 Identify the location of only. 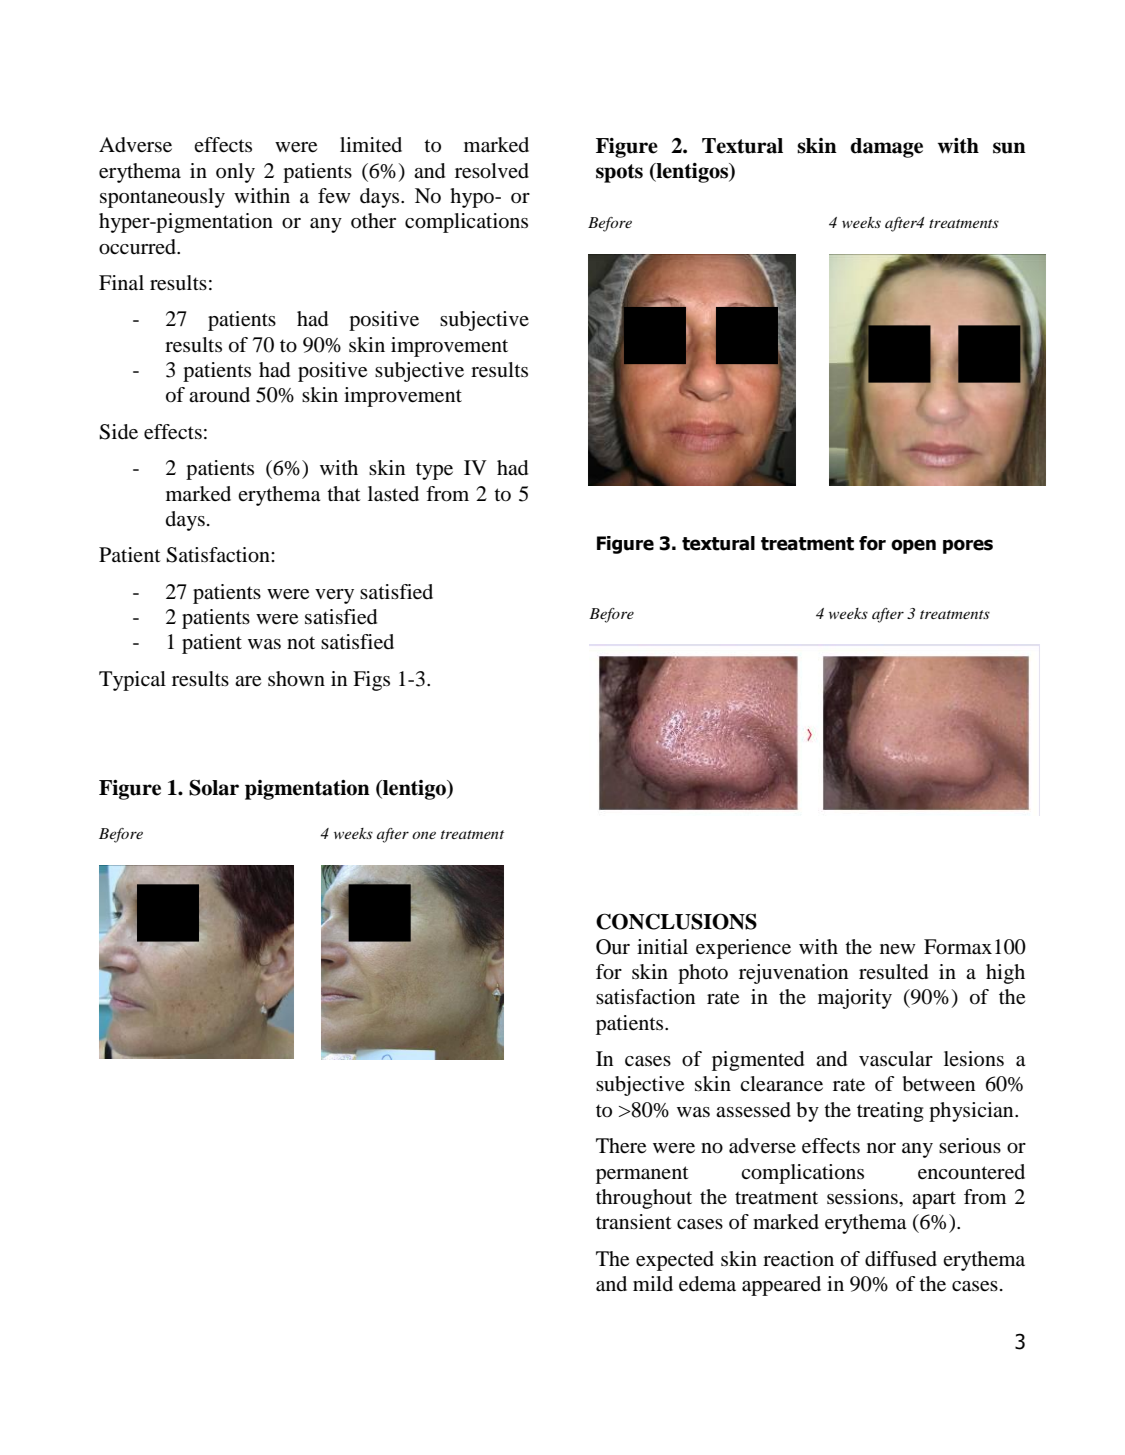
(235, 173).
